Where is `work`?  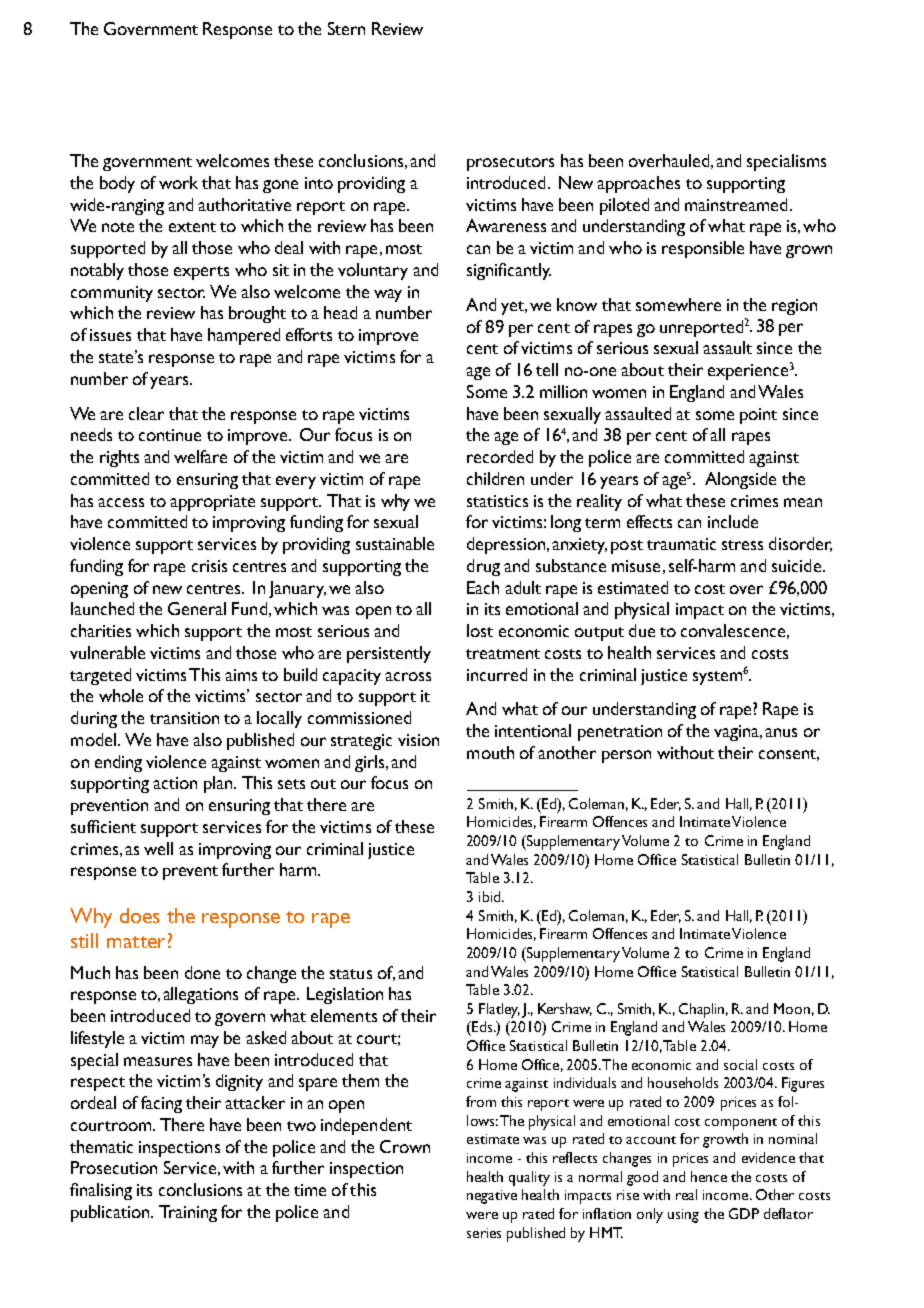
work is located at coordinates (178, 182).
